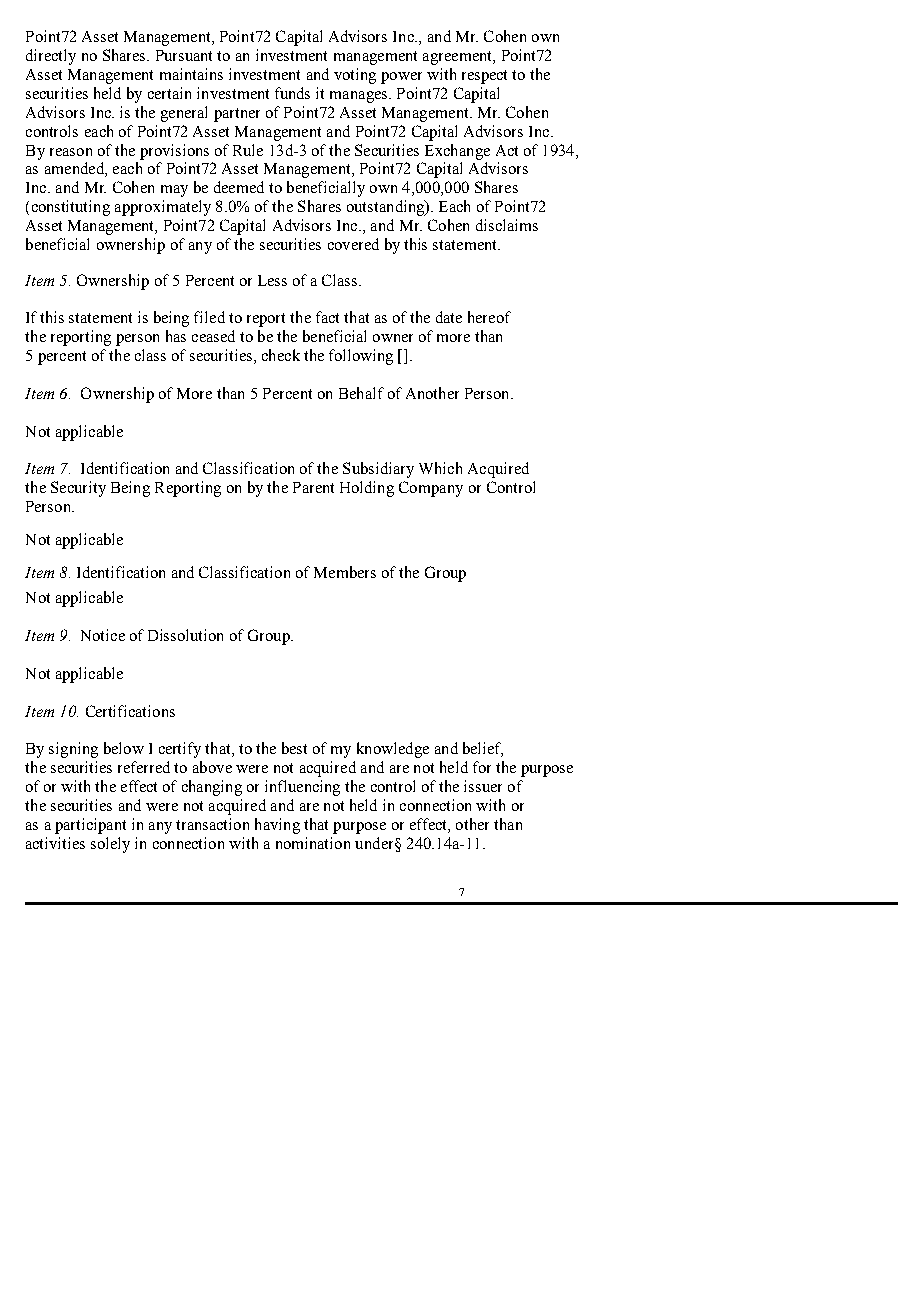 The image size is (924, 1308). Describe the element at coordinates (449, 317) in the screenshot. I see `date` at that location.
